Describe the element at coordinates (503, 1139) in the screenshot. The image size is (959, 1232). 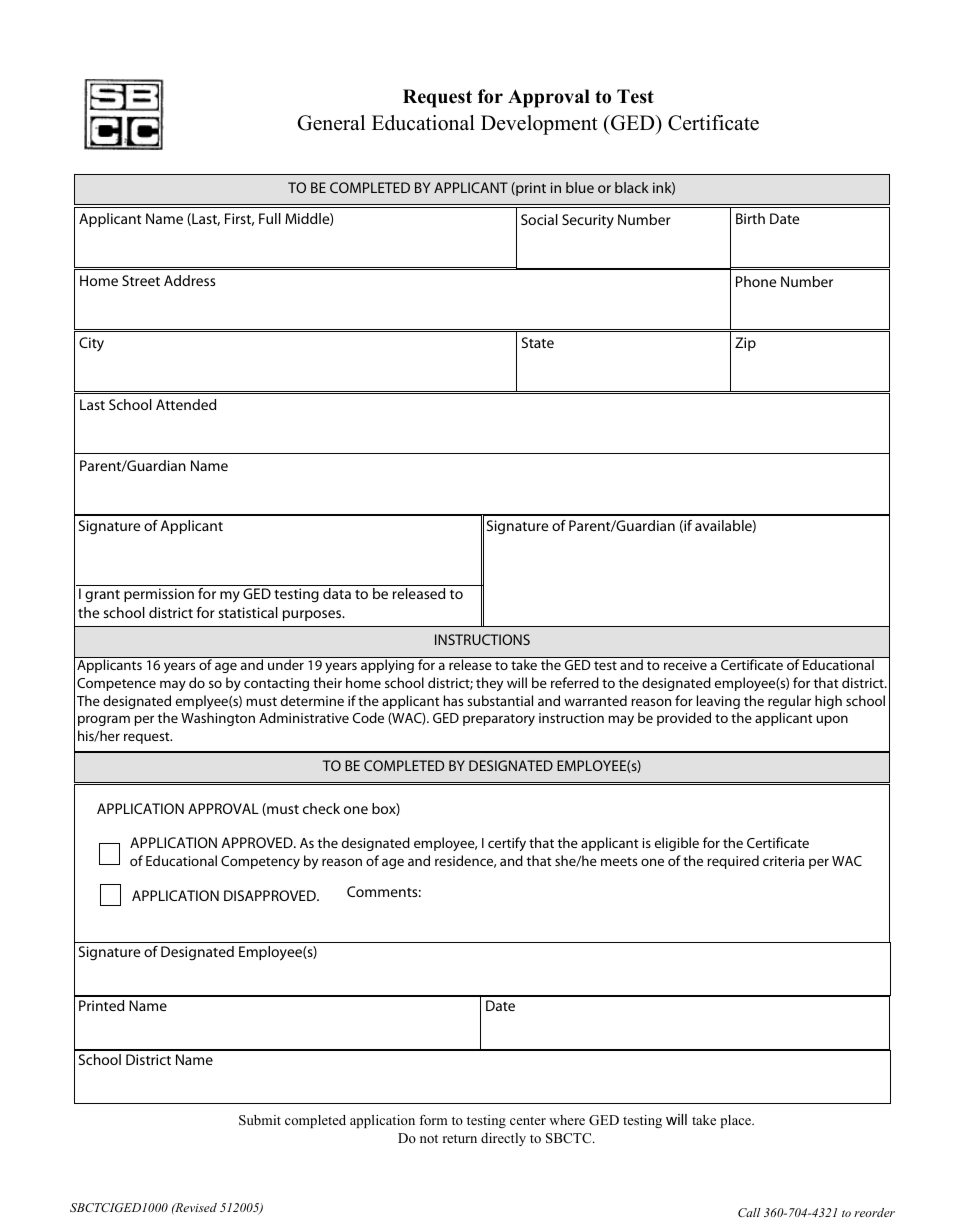
I see `directly` at that location.
